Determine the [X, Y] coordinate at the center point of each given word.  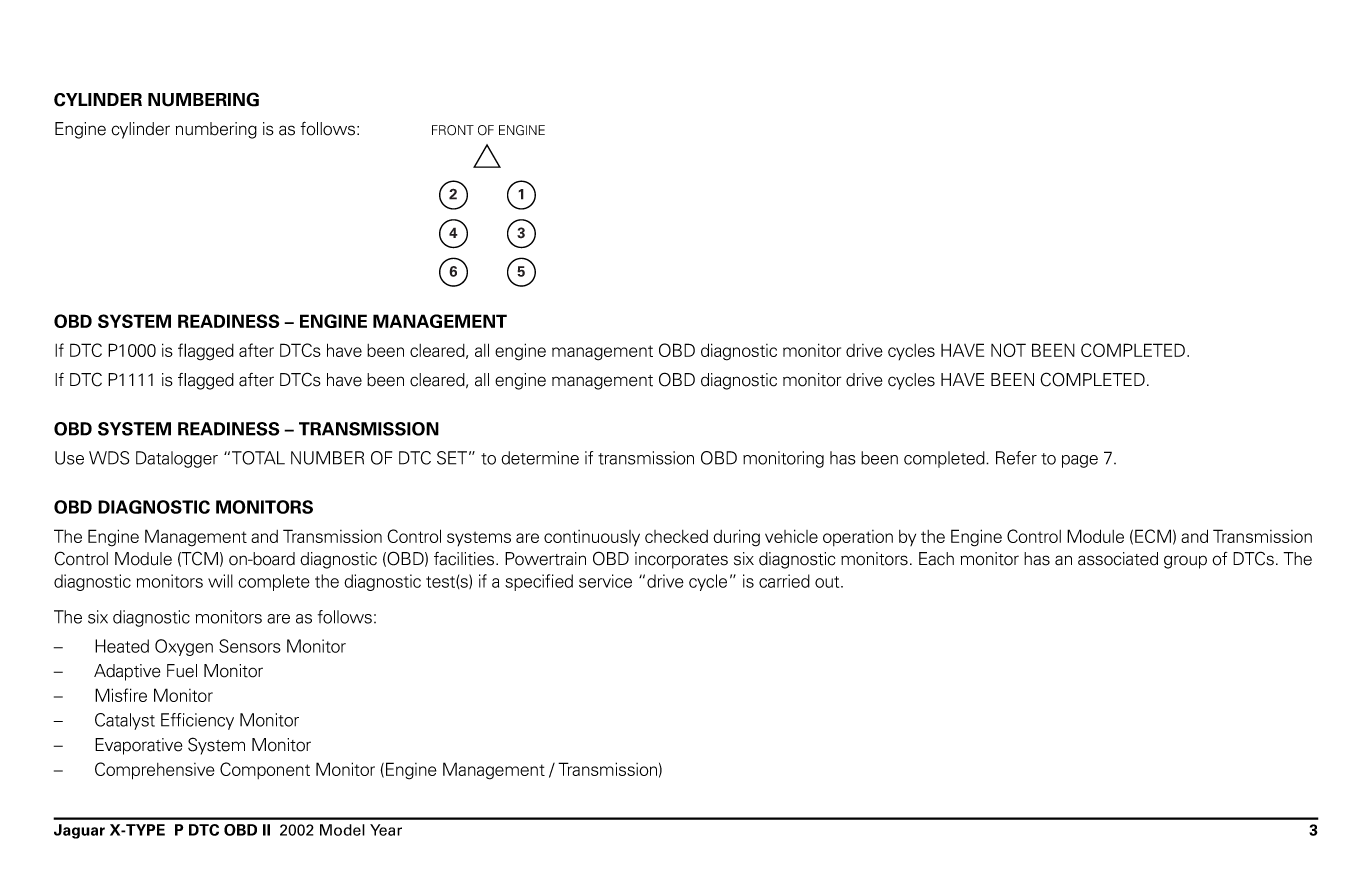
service [605, 581]
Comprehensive [155, 771]
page [1080, 461]
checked [676, 536]
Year [386, 830]
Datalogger [177, 459]
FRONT [453, 130]
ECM [1153, 536]
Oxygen [184, 647]
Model [342, 830]
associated [1118, 559]
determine [540, 458]
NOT [1008, 350]
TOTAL [258, 458]
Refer [1016, 458]
